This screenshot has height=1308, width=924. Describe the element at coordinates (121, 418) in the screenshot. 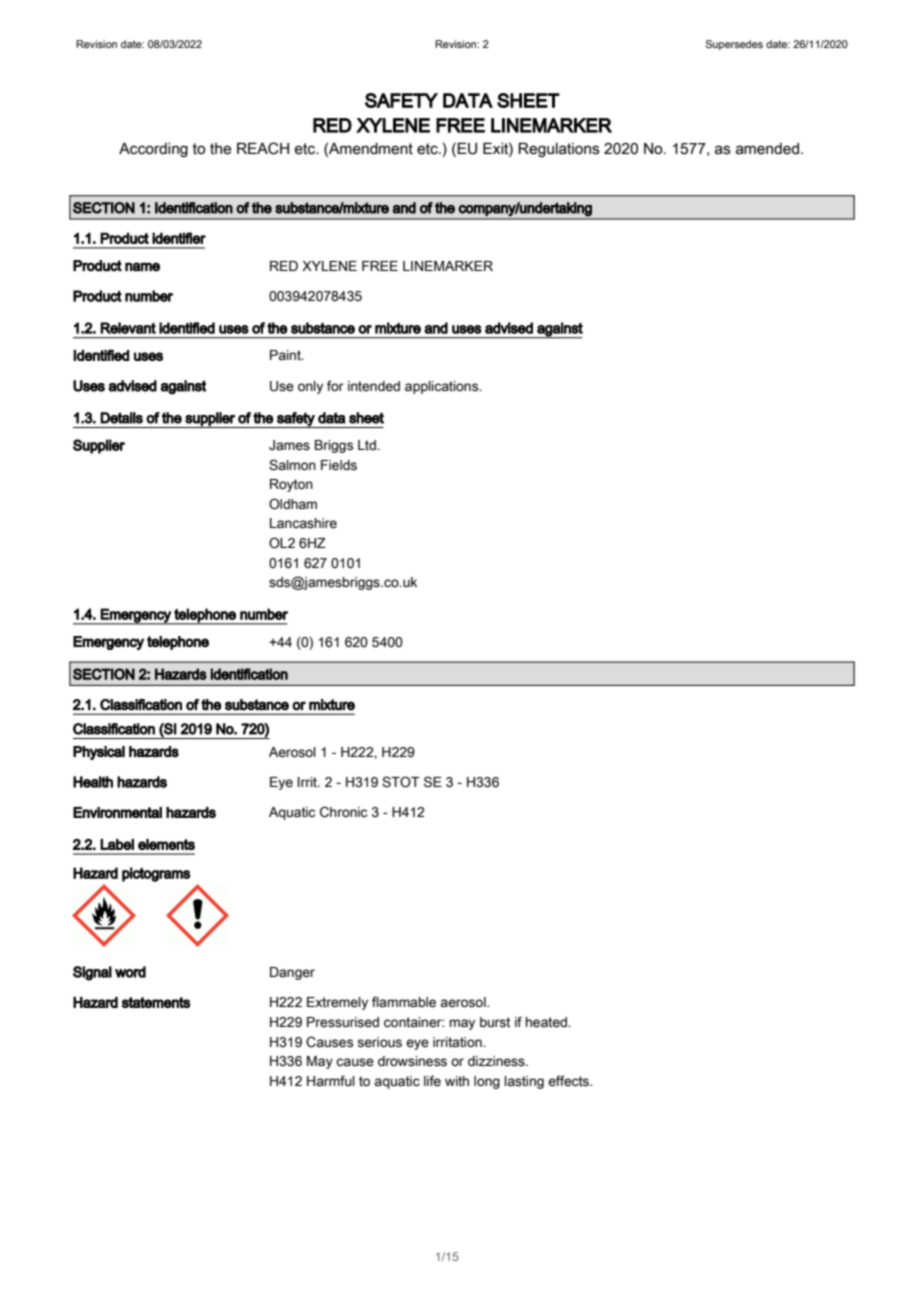

I see `Details` at that location.
